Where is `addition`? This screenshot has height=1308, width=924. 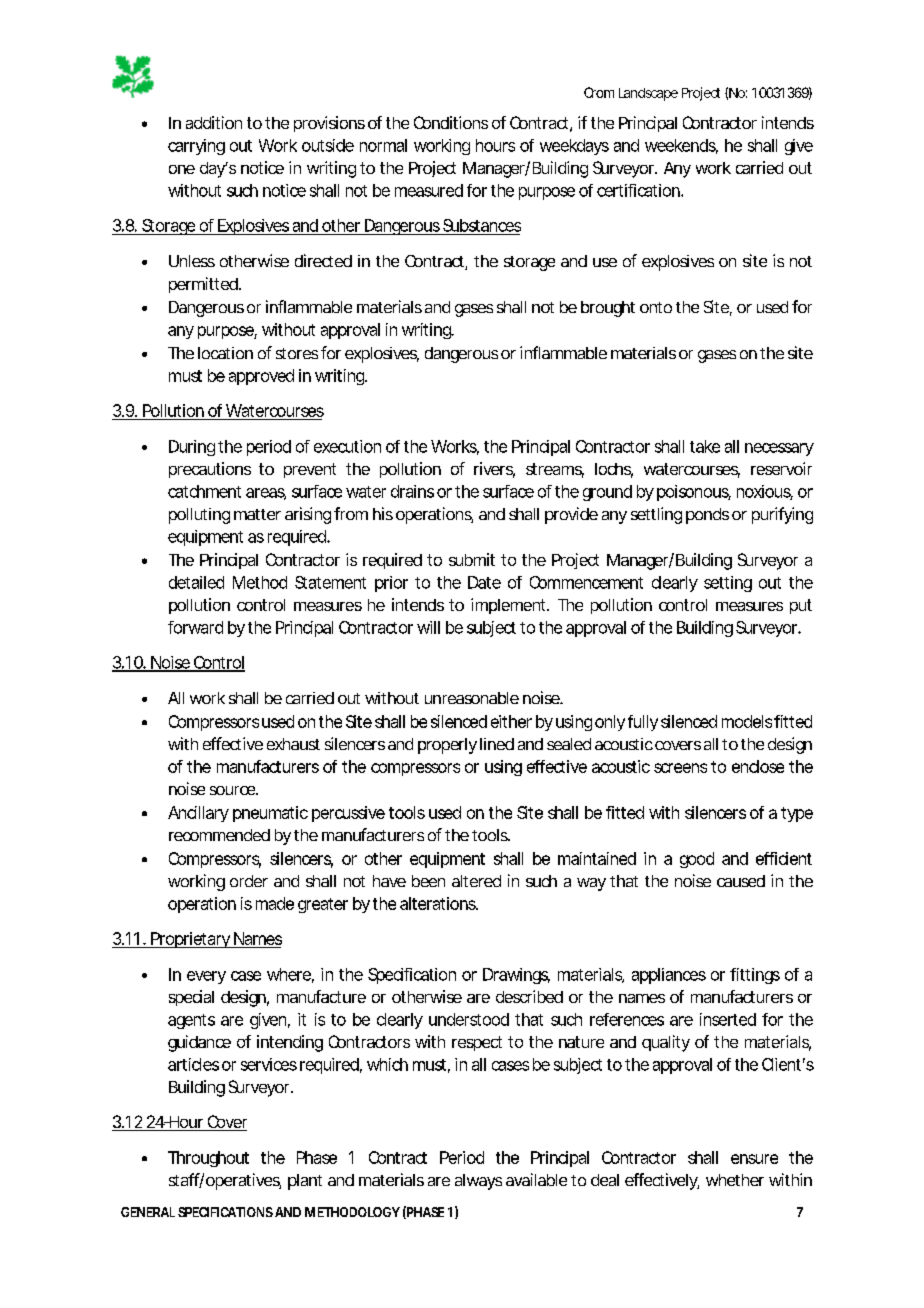
addition is located at coordinates (214, 122).
